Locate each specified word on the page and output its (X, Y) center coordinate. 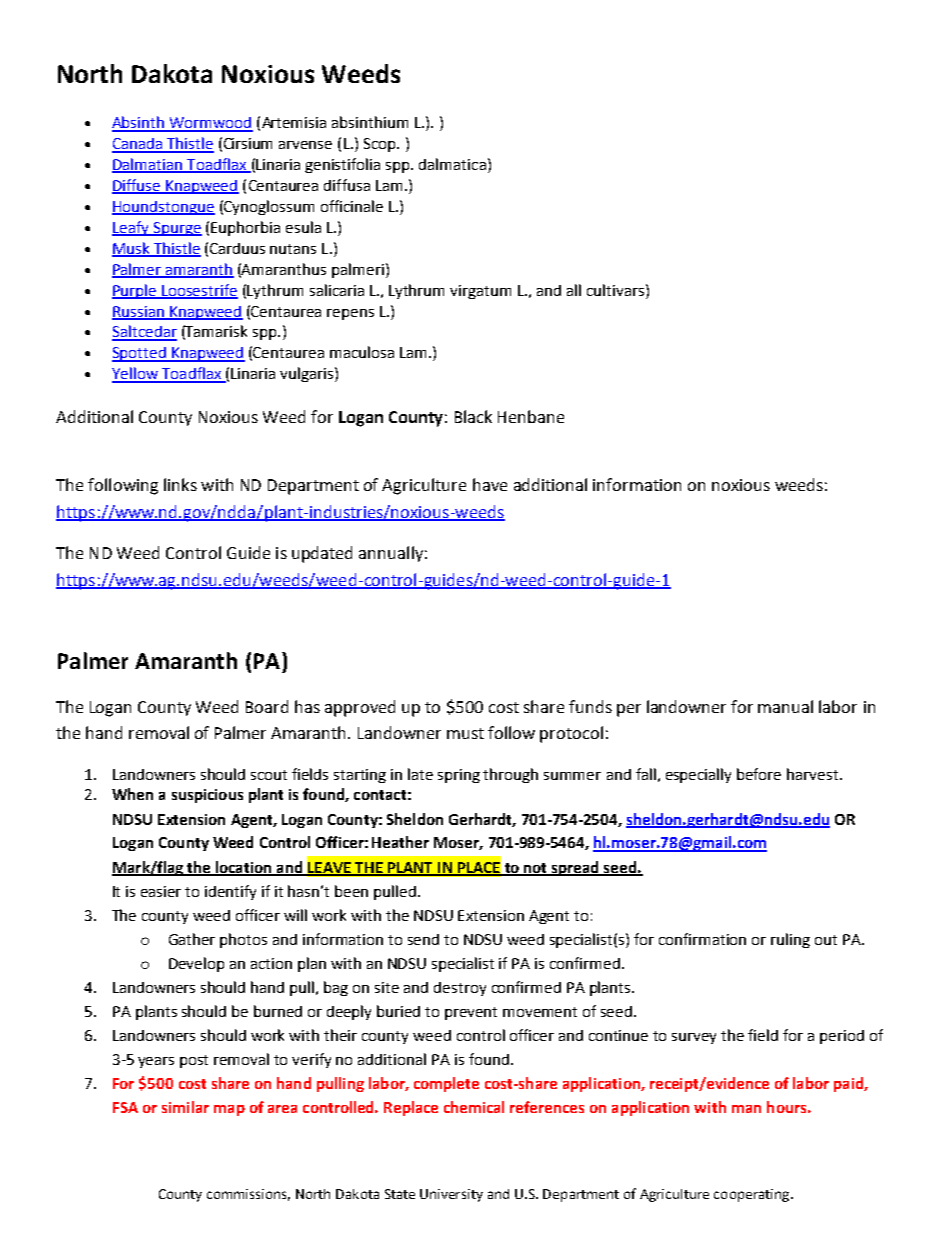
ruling (790, 940)
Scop (381, 145)
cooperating (753, 1195)
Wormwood (210, 124)
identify (230, 892)
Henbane (531, 416)
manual (785, 706)
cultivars (617, 290)
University (451, 1195)
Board (267, 706)
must (465, 733)
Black (473, 416)
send (423, 939)
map (229, 1110)
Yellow (136, 374)
